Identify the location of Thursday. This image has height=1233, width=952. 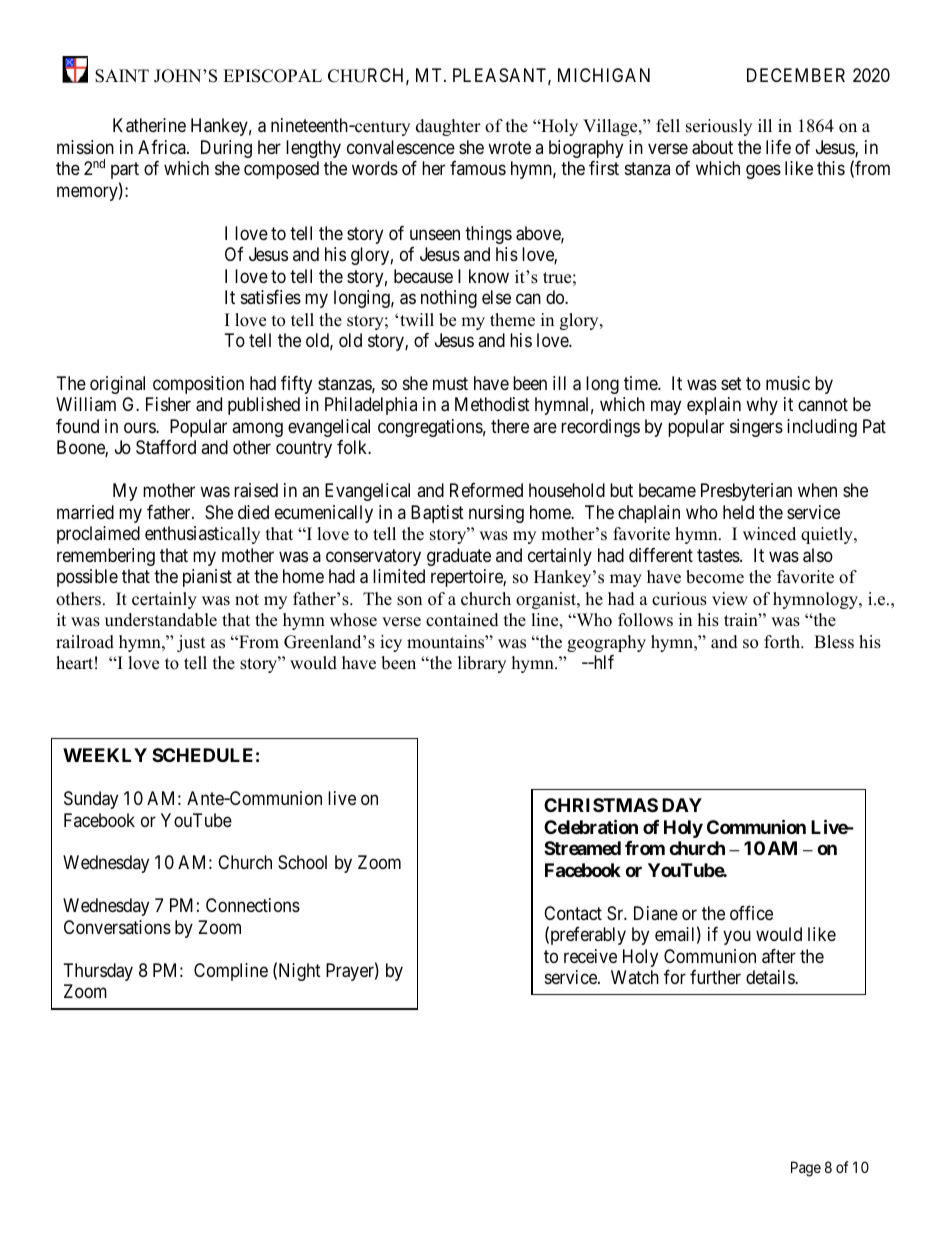
(98, 972).
